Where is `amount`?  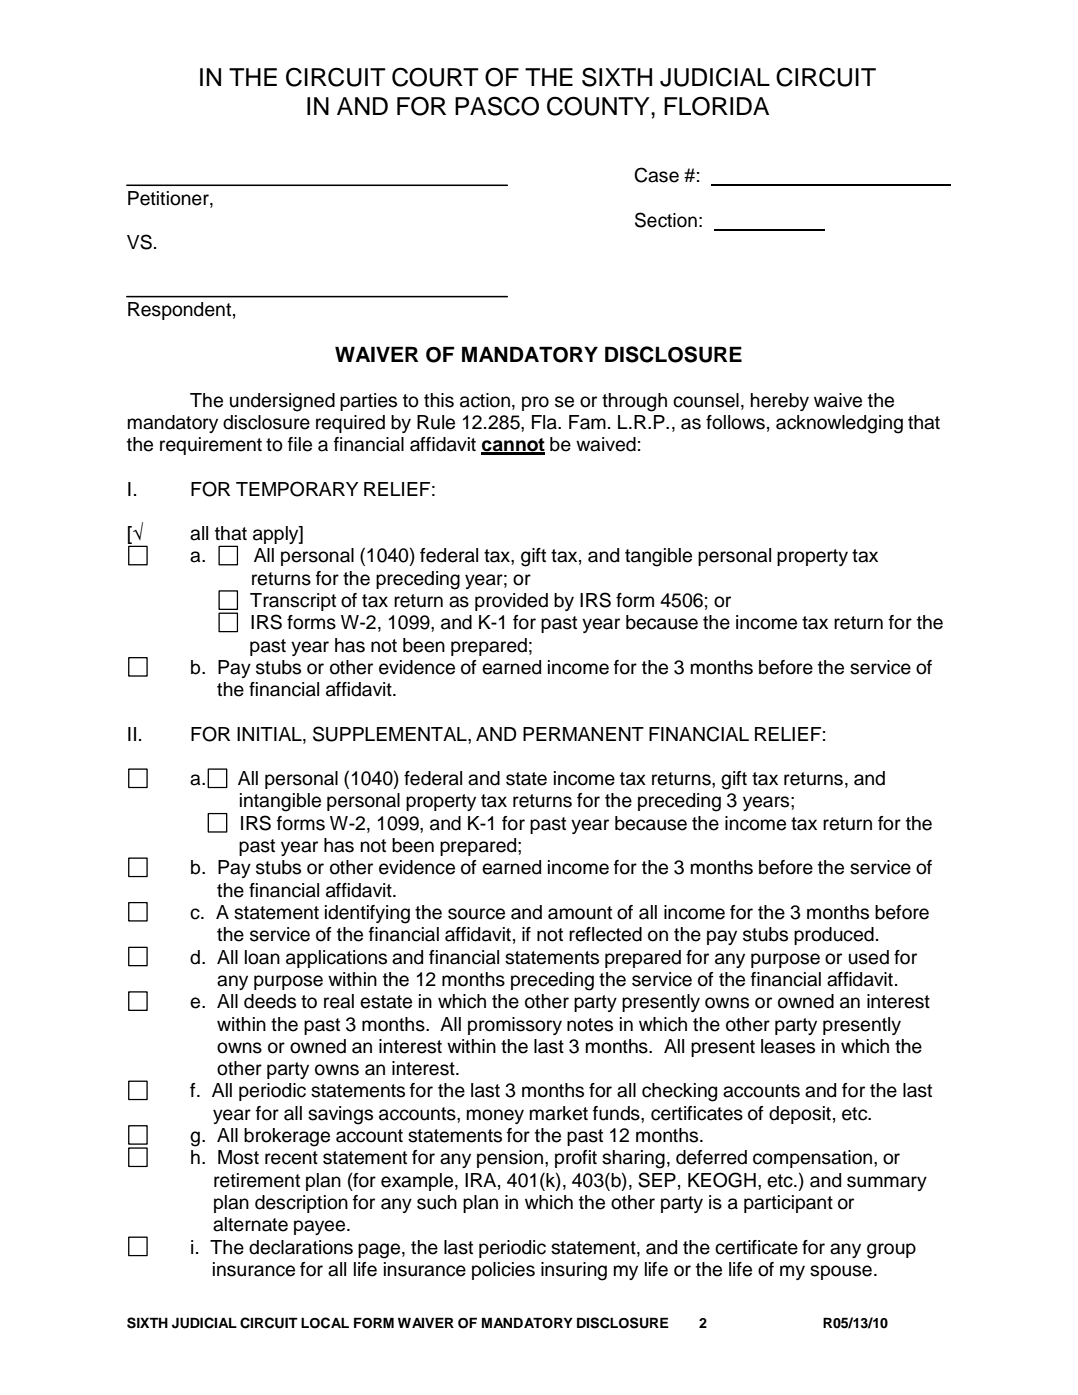
amount is located at coordinates (580, 913).
